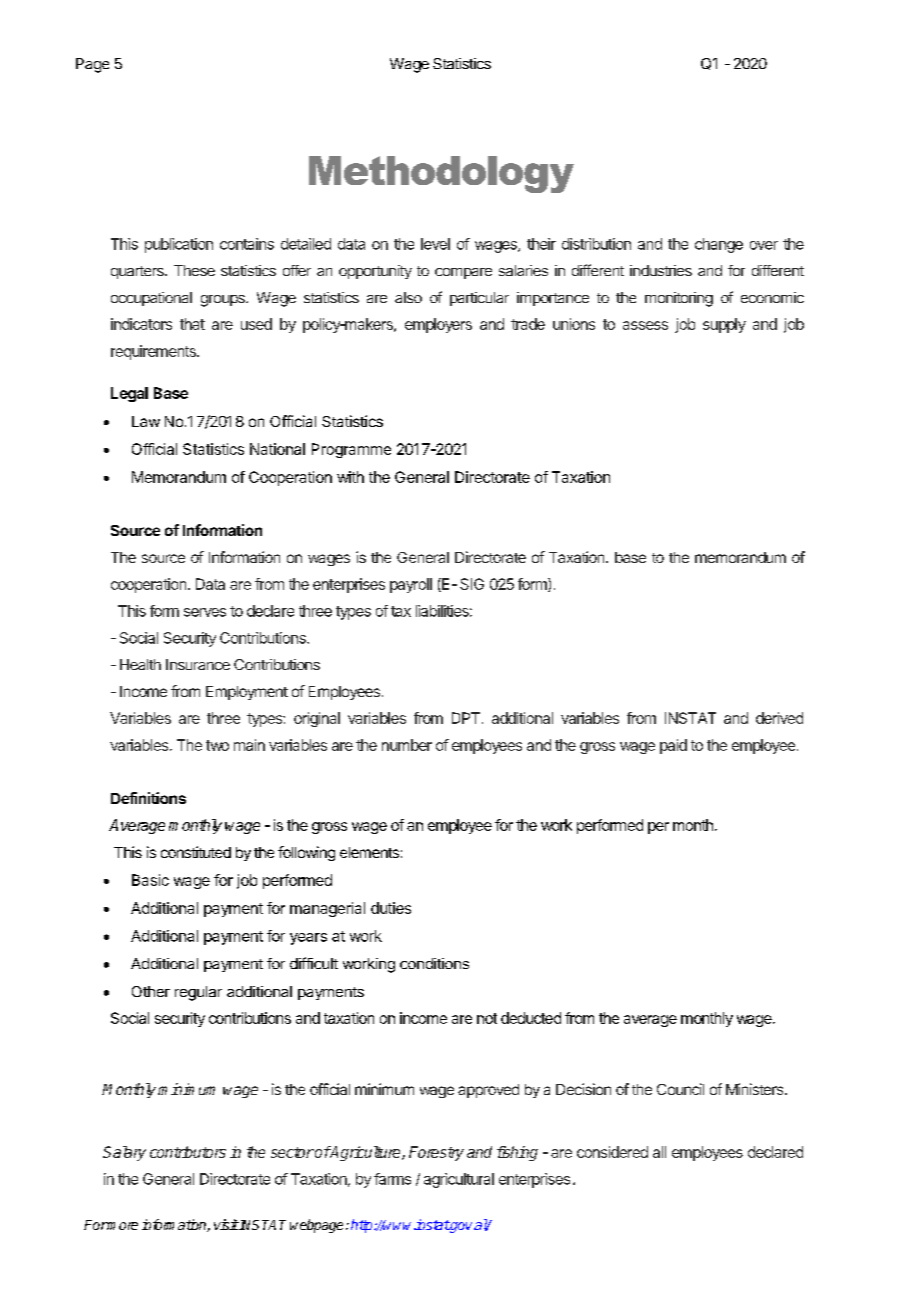 The image size is (924, 1308). I want to click on publication, so click(179, 245).
